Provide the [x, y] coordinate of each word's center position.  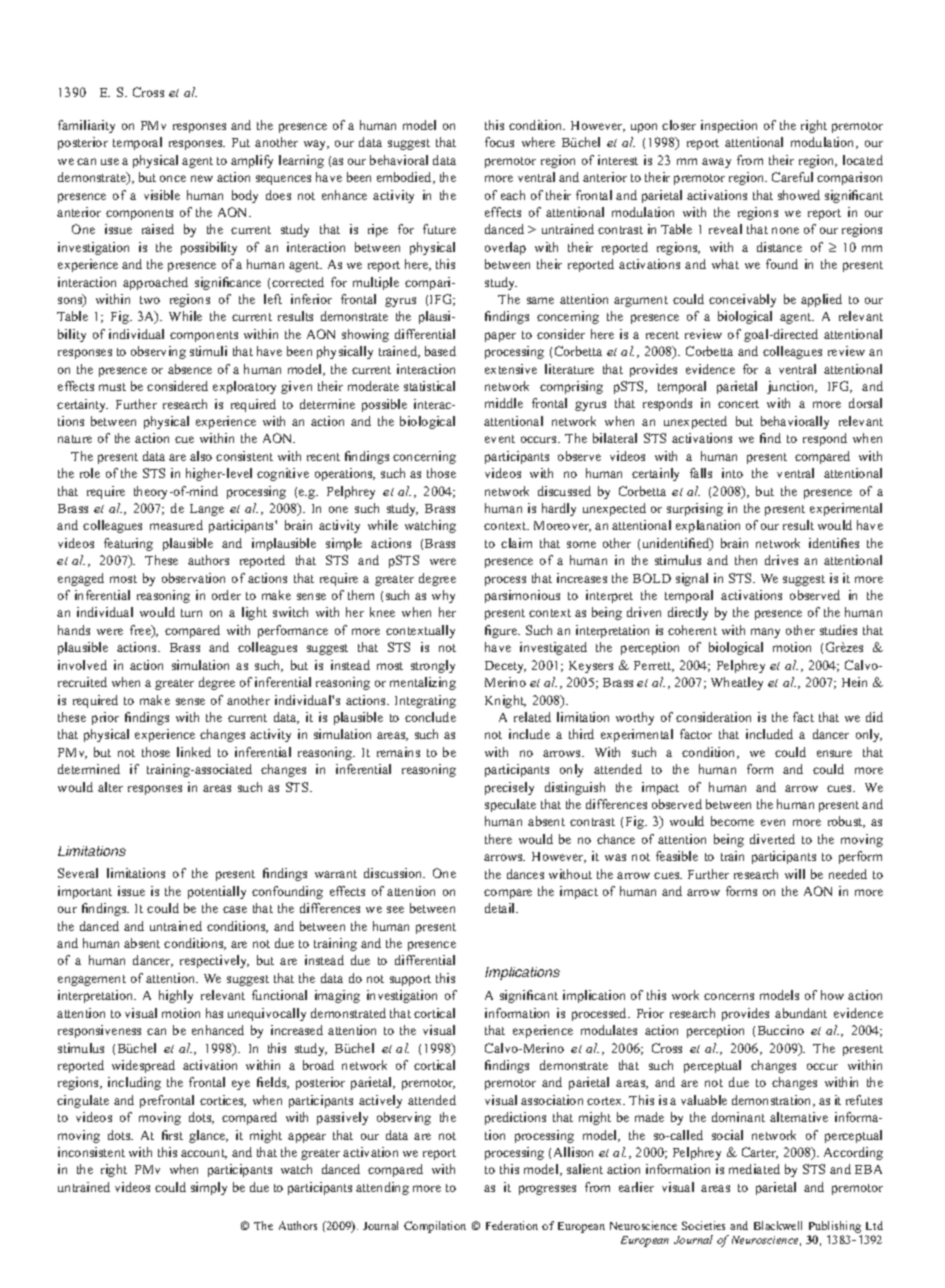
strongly [433, 666]
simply [209, 1188]
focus [499, 142]
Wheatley [737, 683]
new [202, 178]
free [141, 631]
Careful [792, 177]
